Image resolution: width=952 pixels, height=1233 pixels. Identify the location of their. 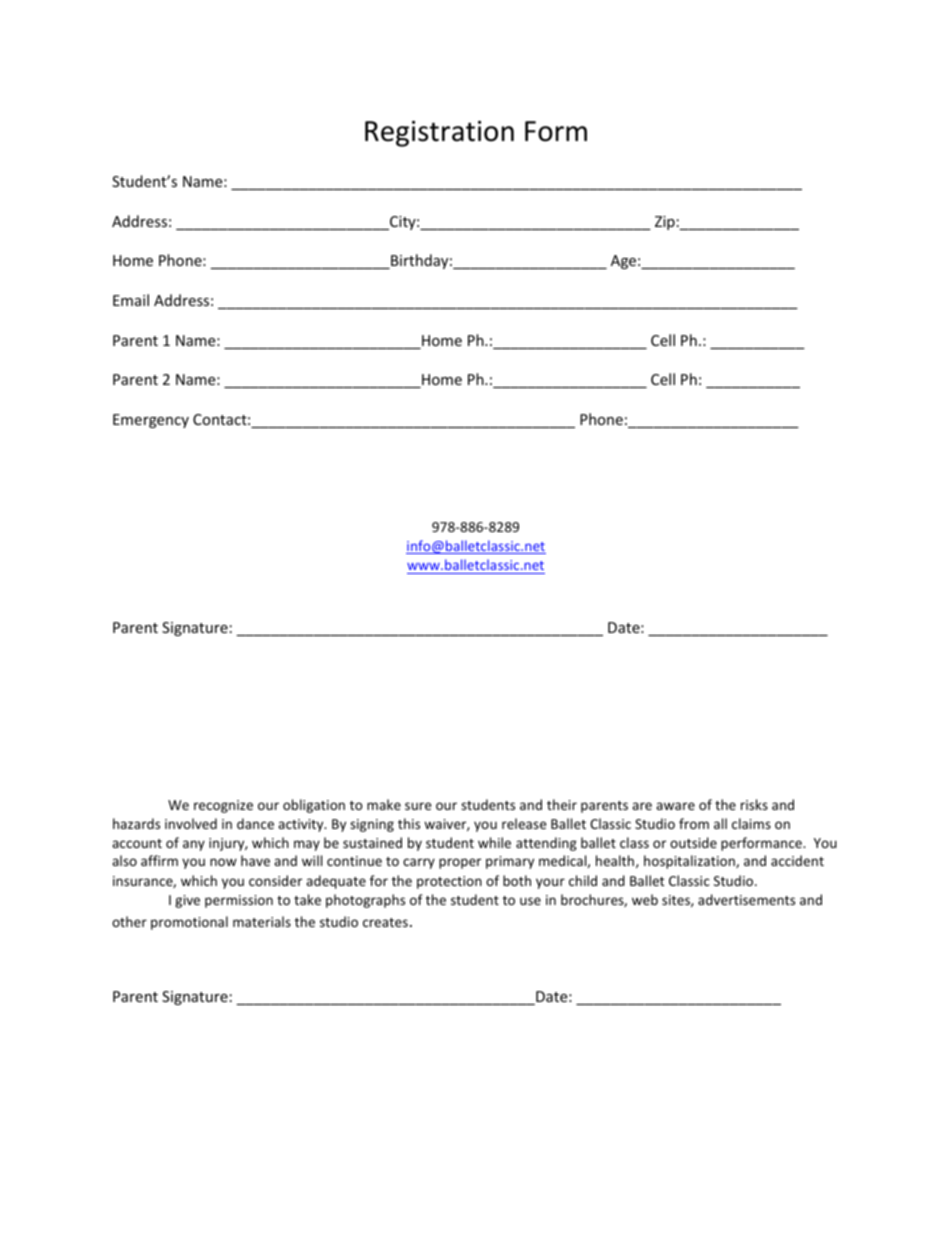
(562, 804).
